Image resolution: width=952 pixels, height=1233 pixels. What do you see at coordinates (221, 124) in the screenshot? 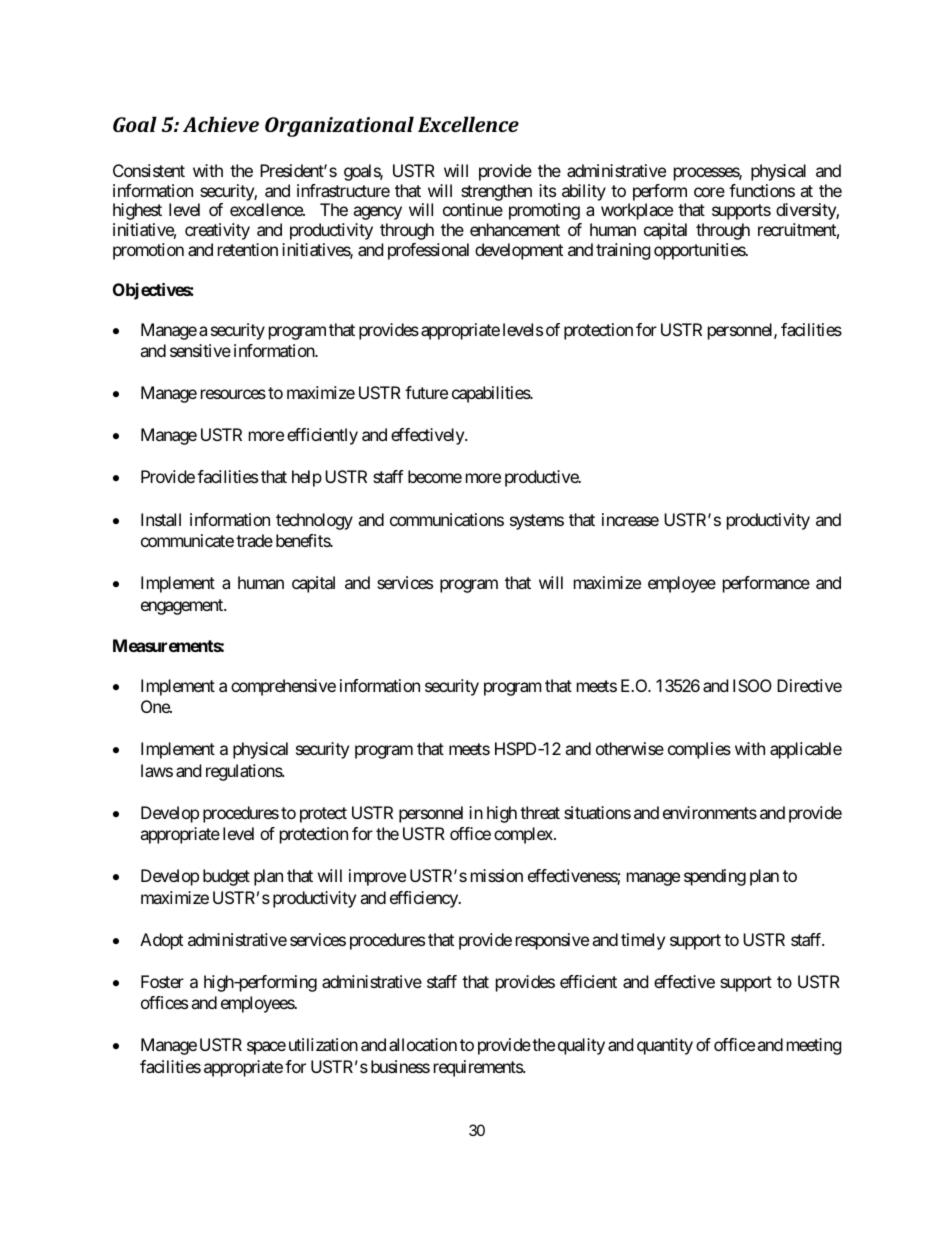
I see `Achieve` at bounding box center [221, 124].
